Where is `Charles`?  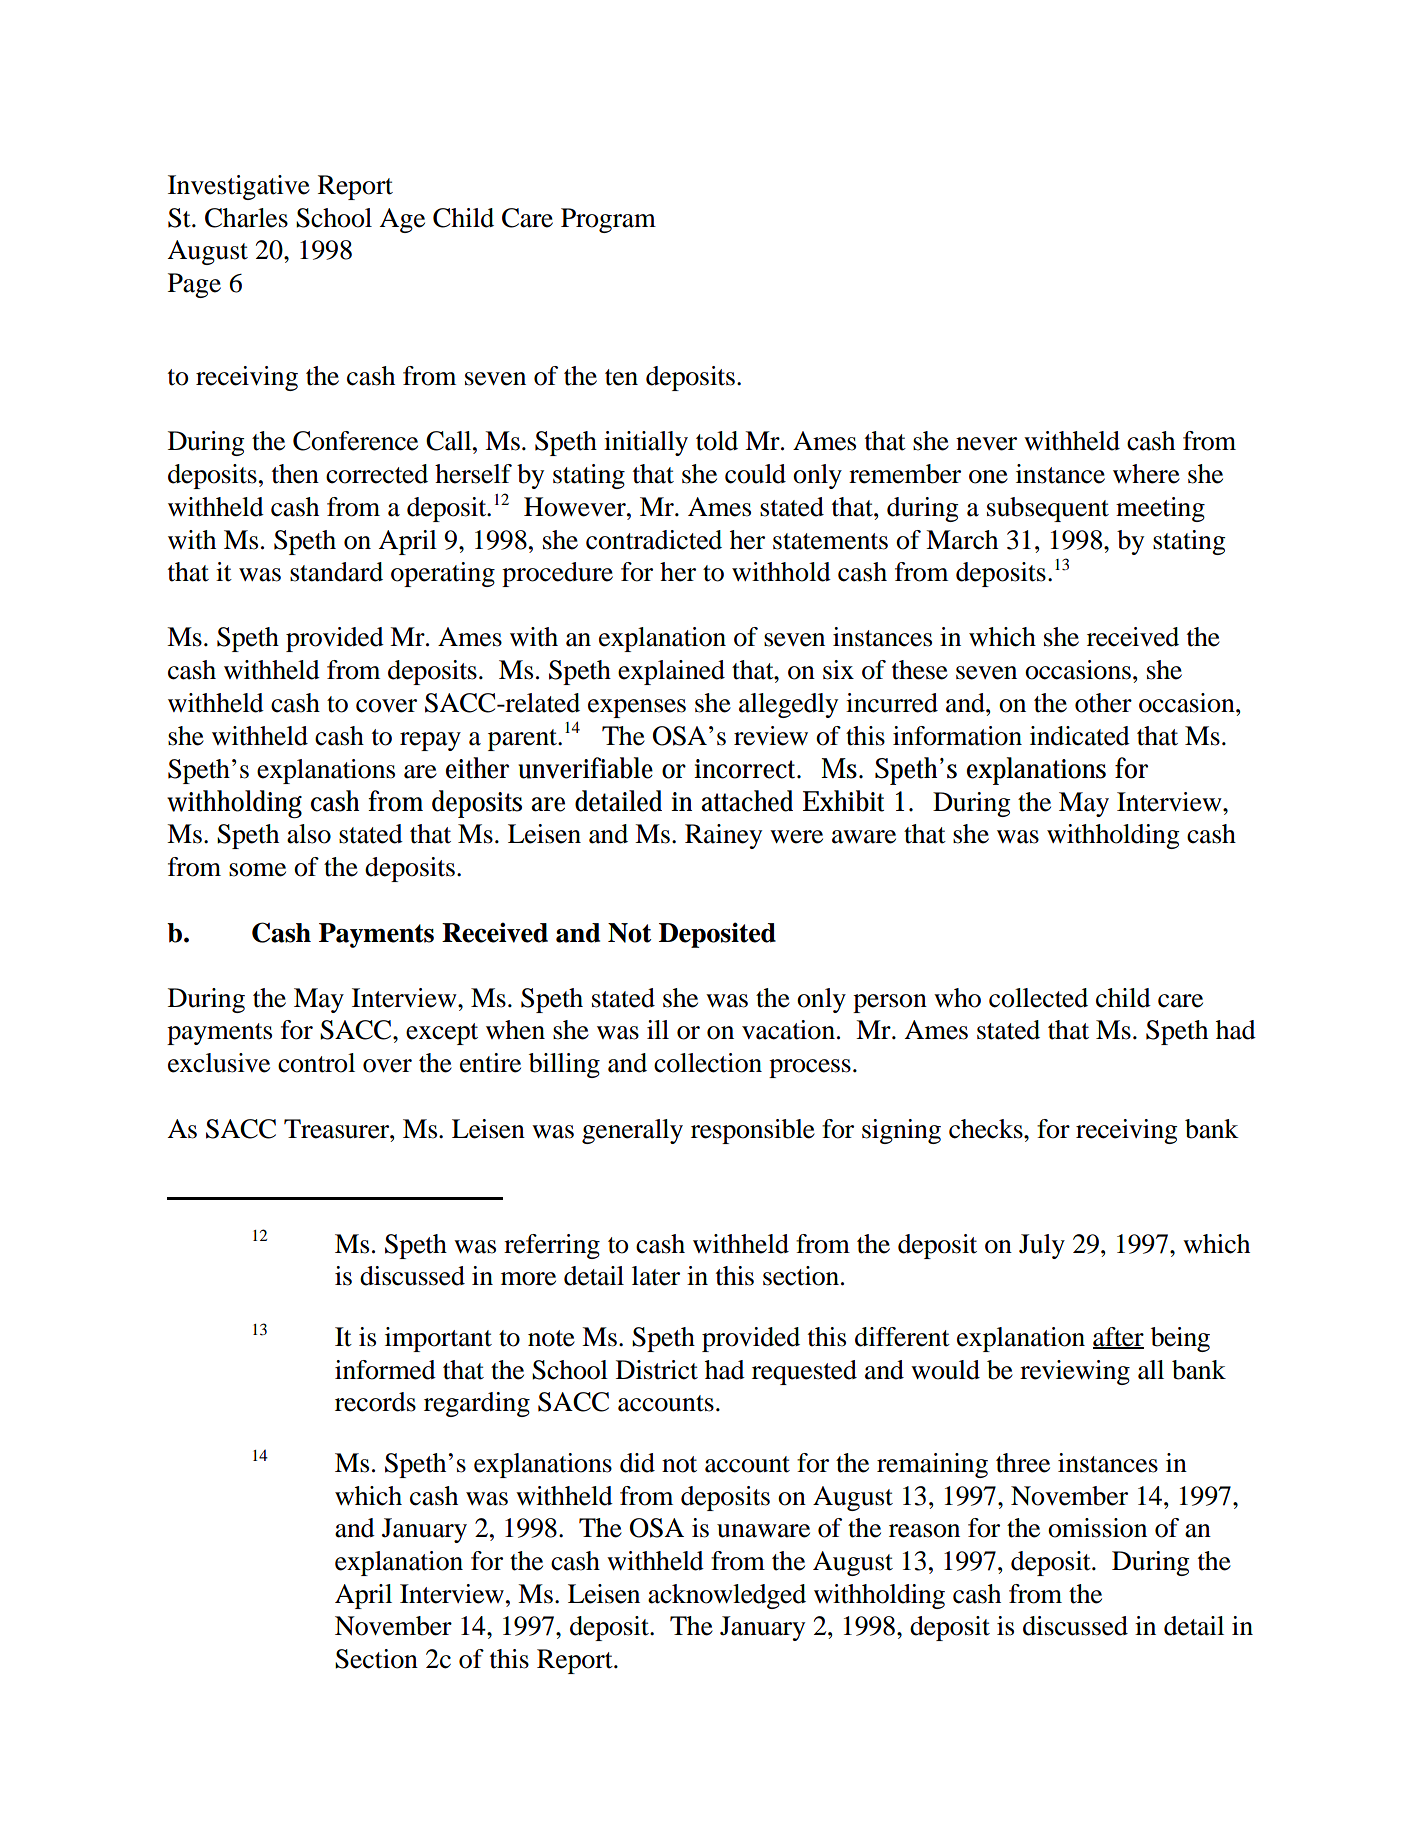 Charles is located at coordinates (246, 218).
